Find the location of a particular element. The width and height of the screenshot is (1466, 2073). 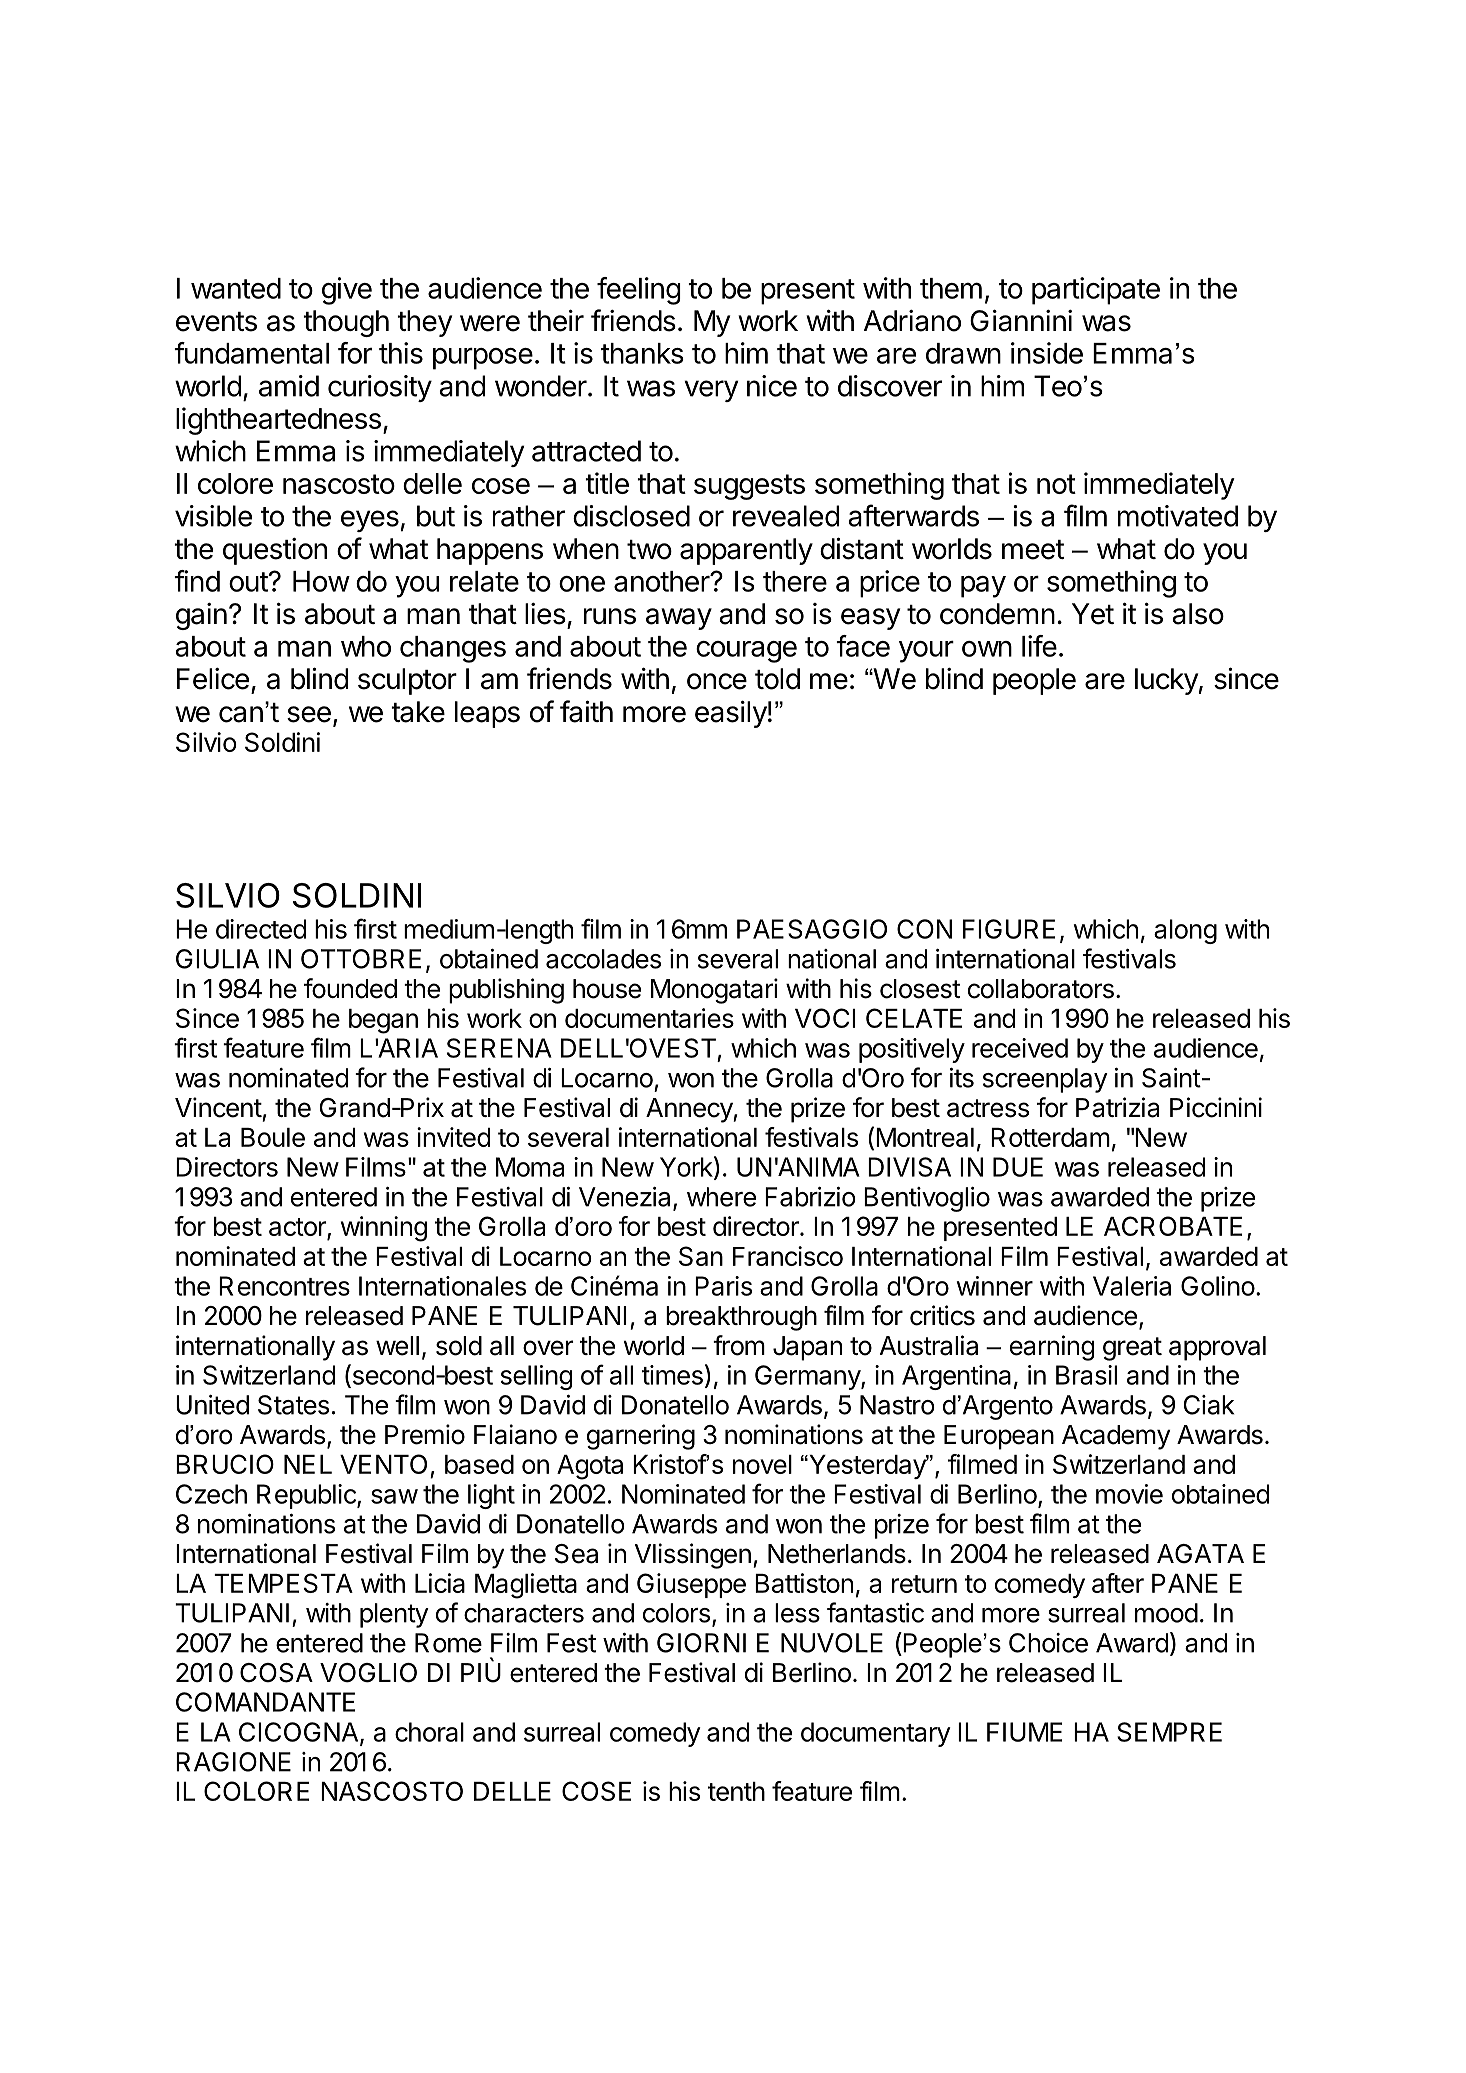

How is located at coordinates (321, 581).
